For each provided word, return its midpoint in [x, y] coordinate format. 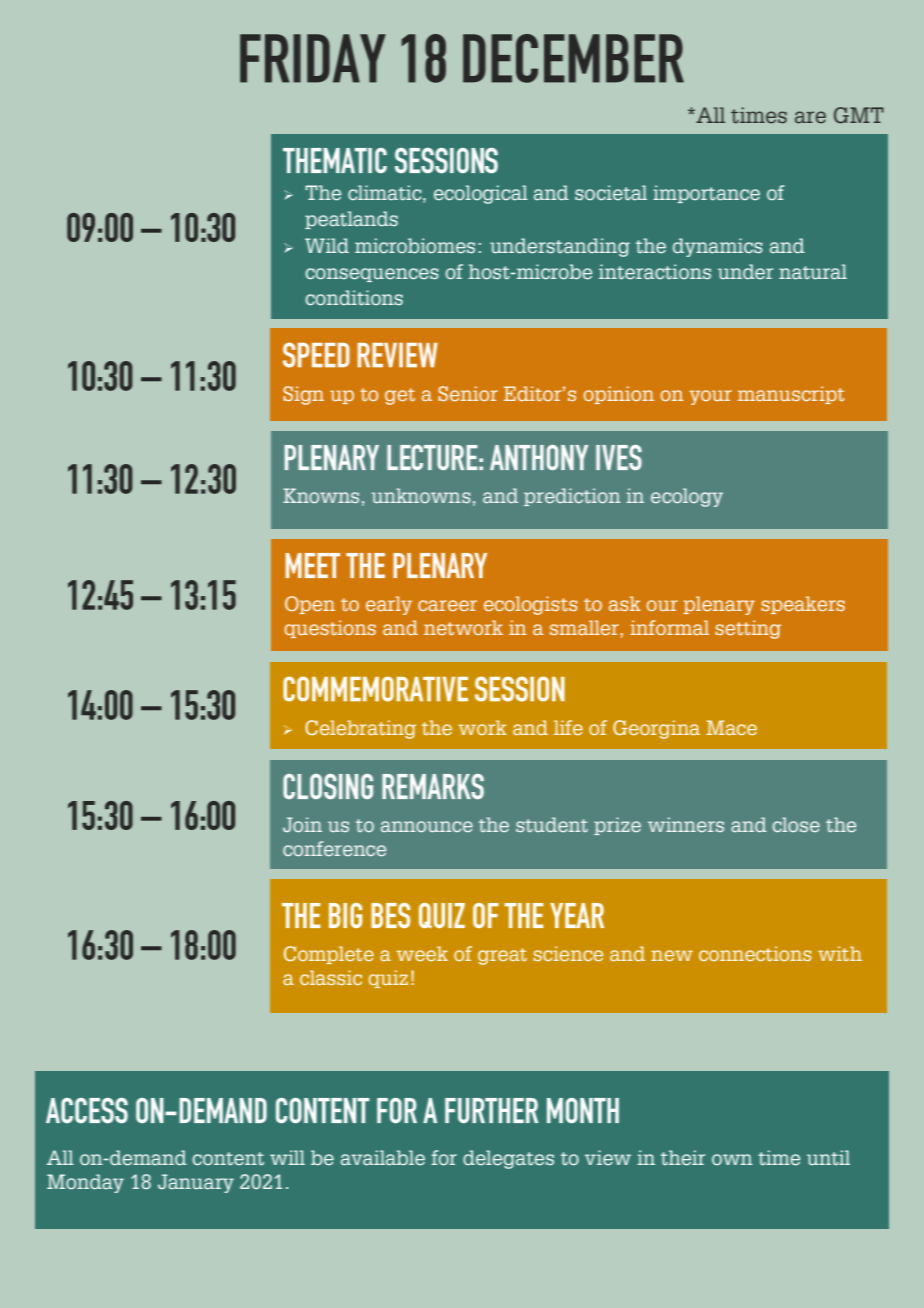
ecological [481, 194]
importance [706, 194]
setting [748, 629]
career [447, 605]
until [828, 1158]
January [196, 1183]
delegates [508, 1159]
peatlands [351, 220]
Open [310, 605]
